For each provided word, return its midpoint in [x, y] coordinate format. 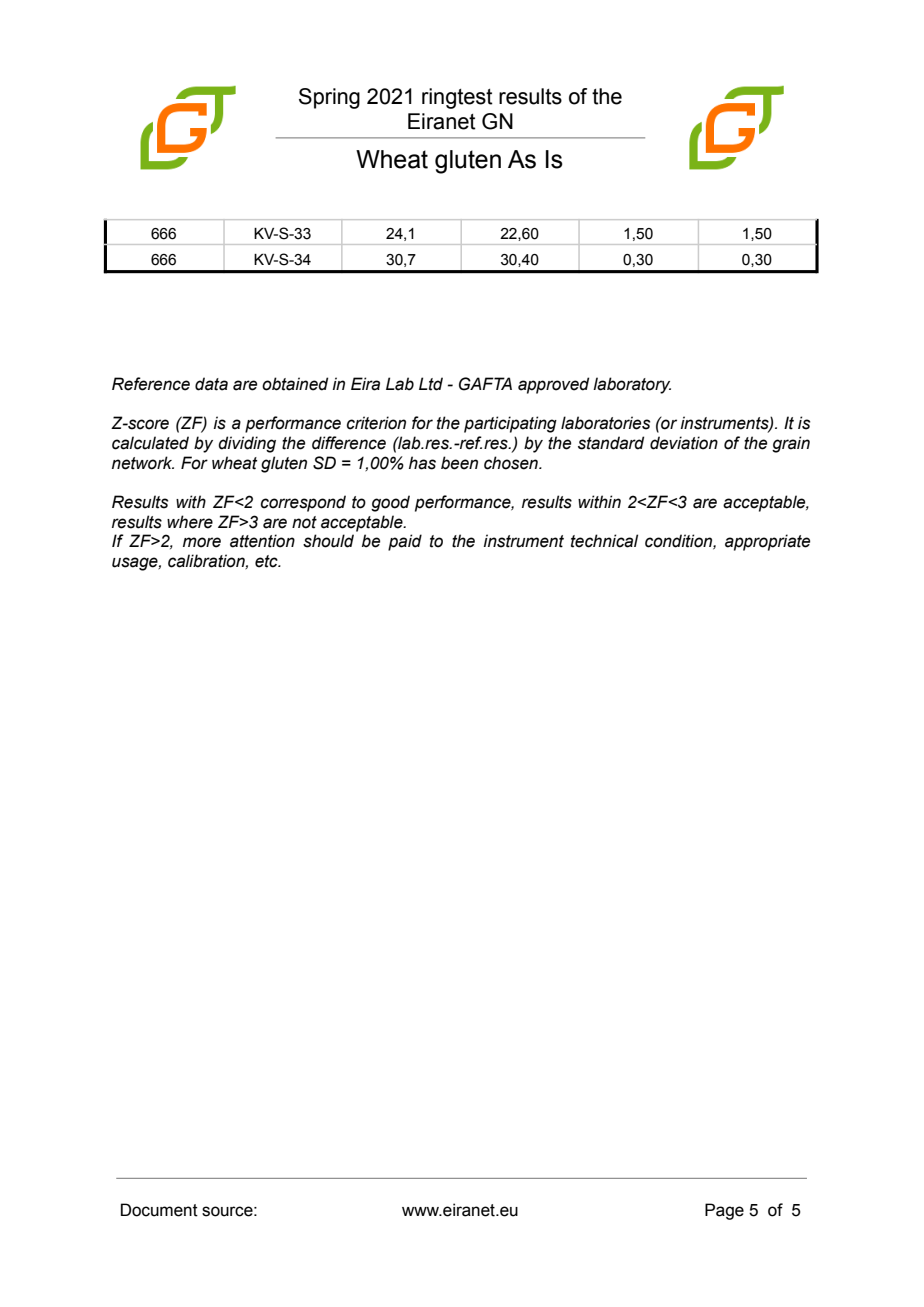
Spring [329, 98]
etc [267, 561]
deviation [684, 443]
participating [510, 424]
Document [159, 1210]
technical [604, 541]
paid [405, 542]
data [211, 384]
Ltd [431, 384]
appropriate [767, 542]
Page [724, 1211]
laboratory [632, 385]
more [202, 542]
